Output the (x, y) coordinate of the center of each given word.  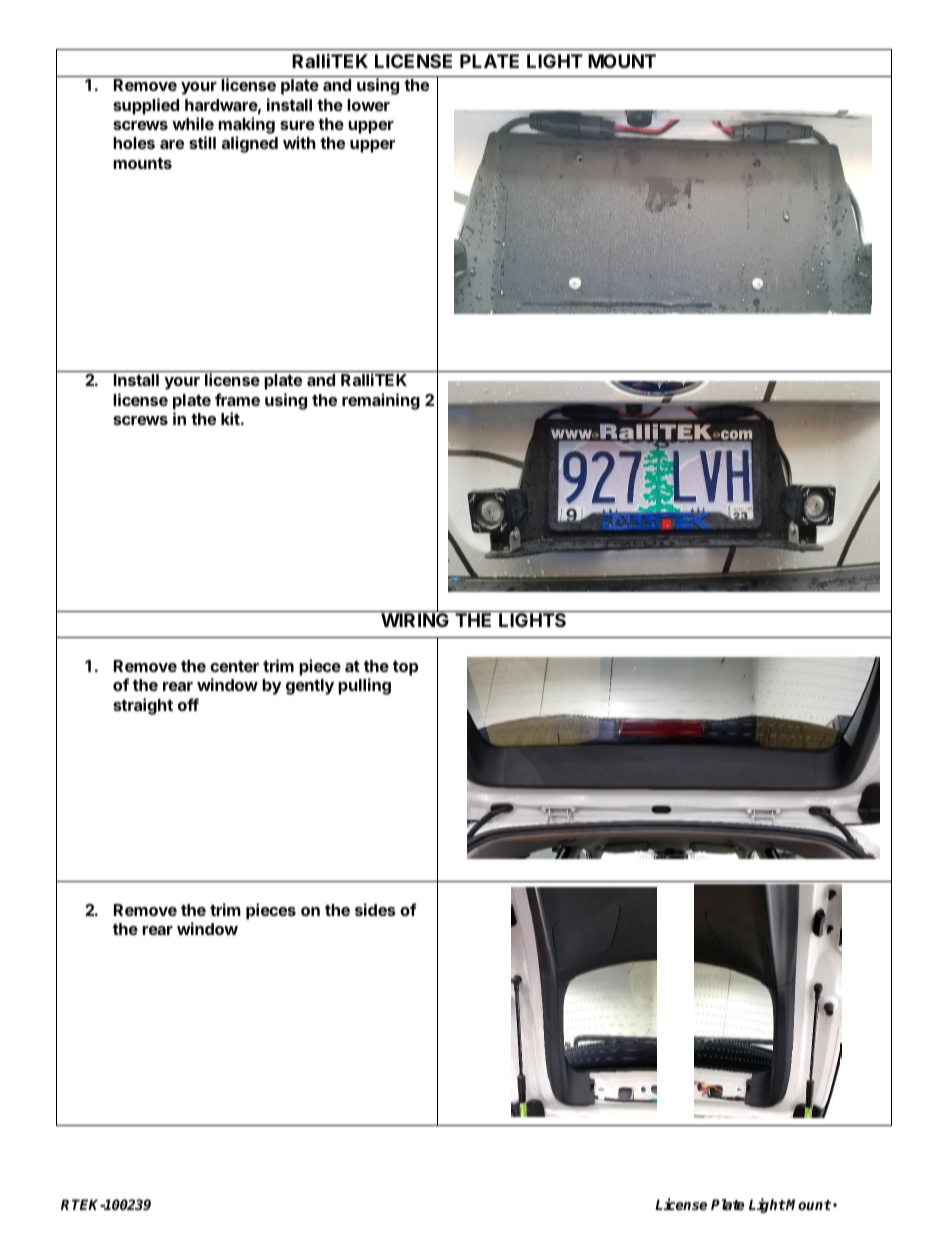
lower (368, 105)
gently (310, 687)
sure (297, 125)
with (299, 142)
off (188, 704)
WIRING (415, 619)
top (405, 668)
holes (134, 143)
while (193, 123)
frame (237, 399)
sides (375, 909)
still (202, 142)
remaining (381, 401)
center (234, 666)
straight (143, 706)
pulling (364, 686)
